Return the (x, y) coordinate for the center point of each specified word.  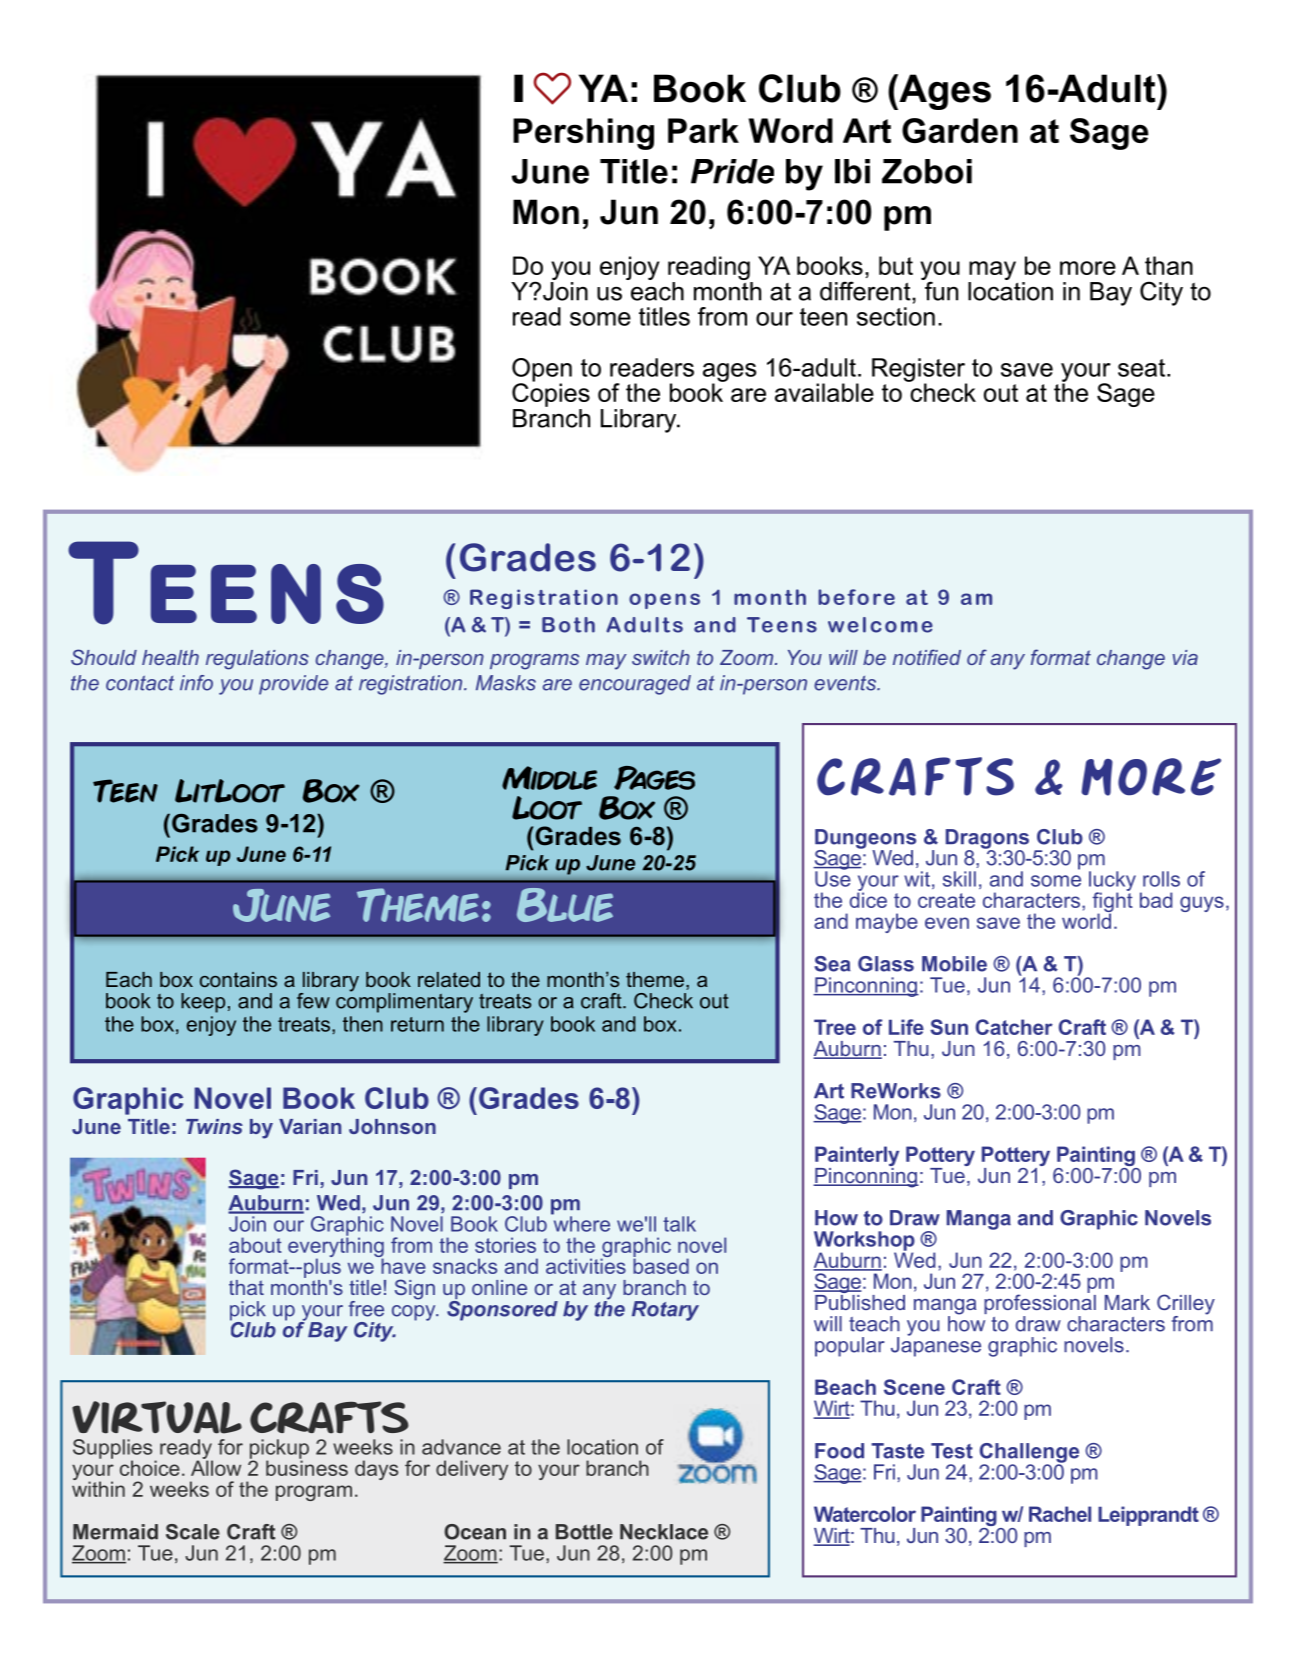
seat (1143, 368)
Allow (216, 1467)
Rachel (1060, 1514)
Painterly (857, 1157)
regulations (257, 660)
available (824, 392)
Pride (732, 171)
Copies (551, 394)
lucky (1112, 882)
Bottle (584, 1532)
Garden (960, 130)
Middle (549, 778)
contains (238, 979)
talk (679, 1224)
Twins (214, 1126)
